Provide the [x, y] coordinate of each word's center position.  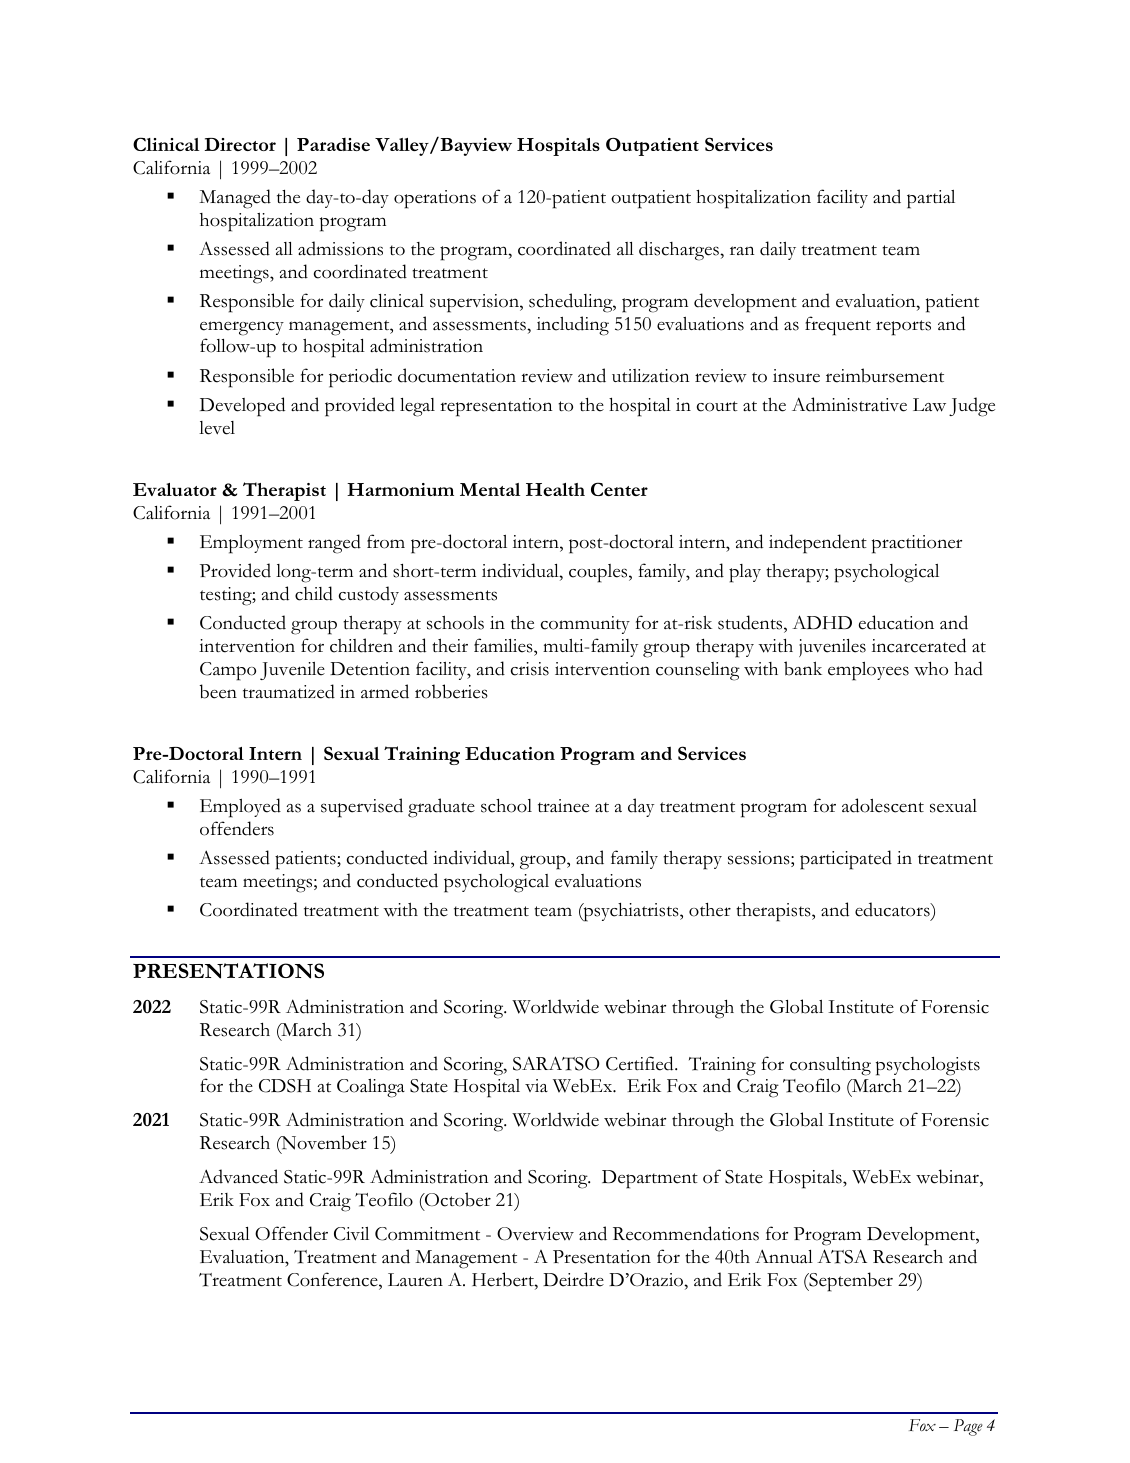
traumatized [289, 691]
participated [846, 860]
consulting [830, 1066]
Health [555, 489]
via [536, 1085]
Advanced [238, 1176]
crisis [530, 669]
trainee [563, 806]
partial [931, 199]
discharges [680, 251]
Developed [242, 407]
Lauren [415, 1280]
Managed [235, 199]
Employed [240, 808]
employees [868, 671]
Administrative [849, 404]
